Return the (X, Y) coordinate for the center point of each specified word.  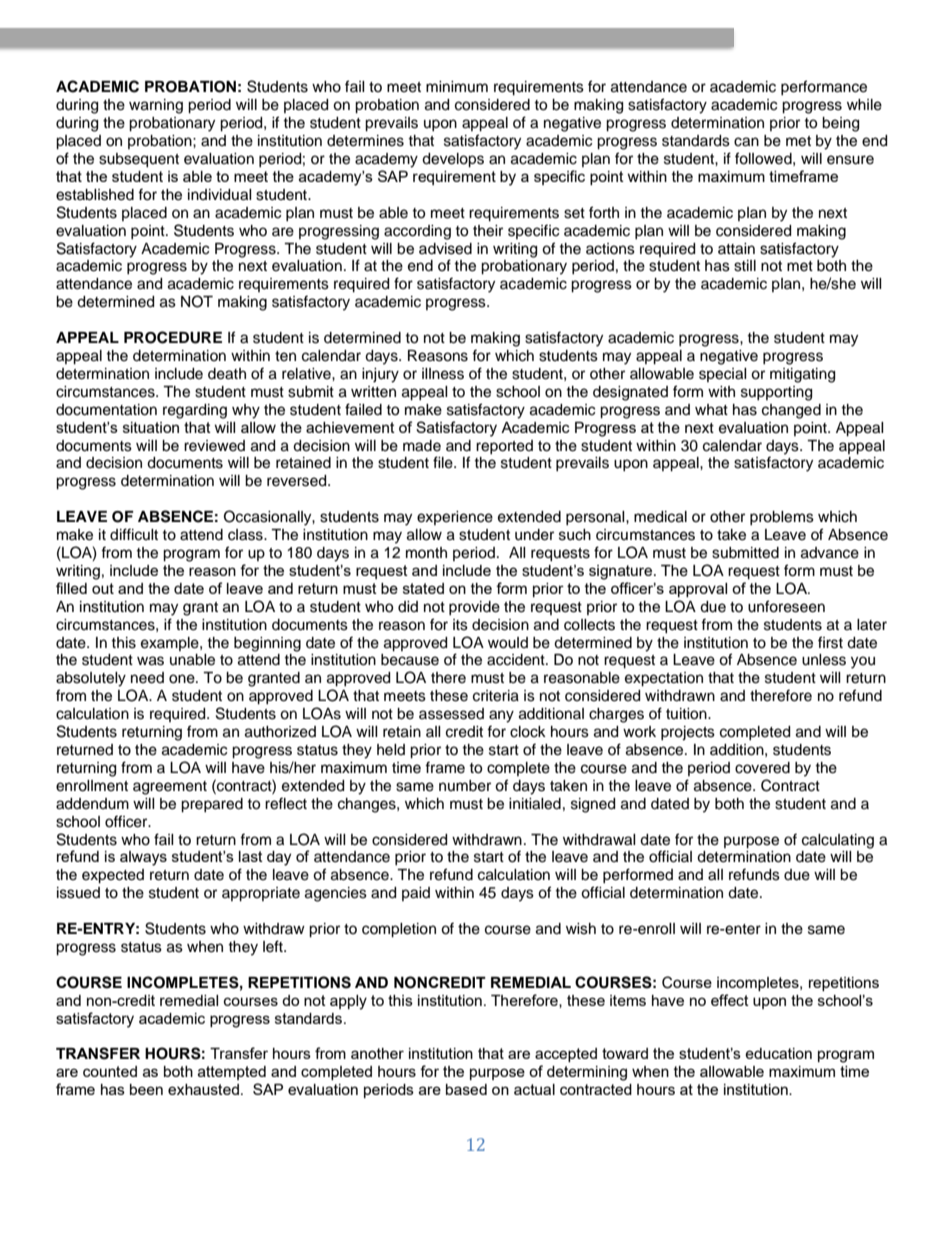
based (466, 1089)
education (778, 1053)
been (146, 1089)
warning (156, 106)
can (746, 142)
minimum (457, 86)
